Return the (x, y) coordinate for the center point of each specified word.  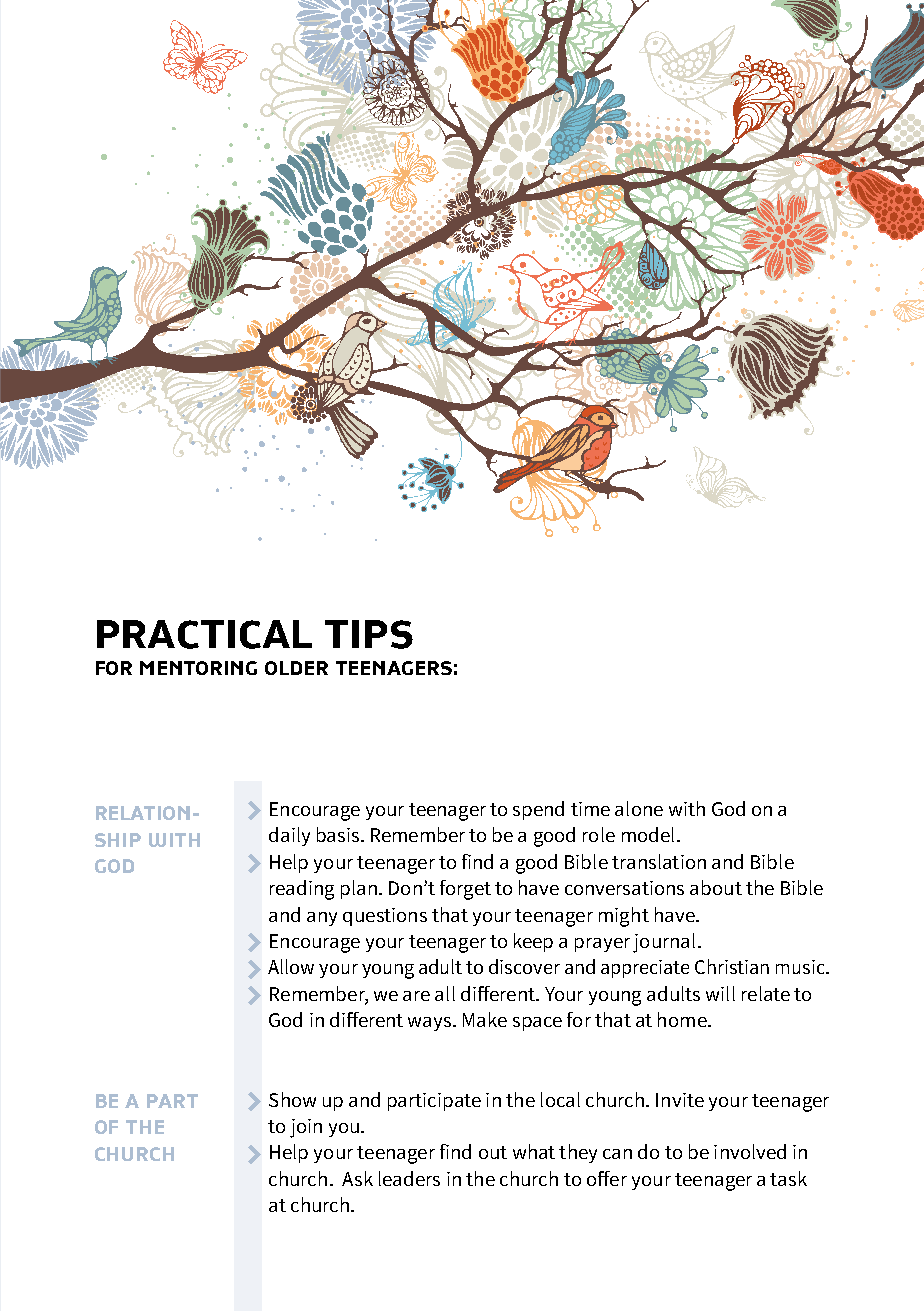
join (306, 1128)
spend (538, 810)
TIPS (369, 634)
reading (302, 890)
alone (639, 808)
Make (485, 1019)
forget (465, 890)
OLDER (296, 668)
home (683, 1019)
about (716, 887)
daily (289, 836)
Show (292, 1099)
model (648, 834)
